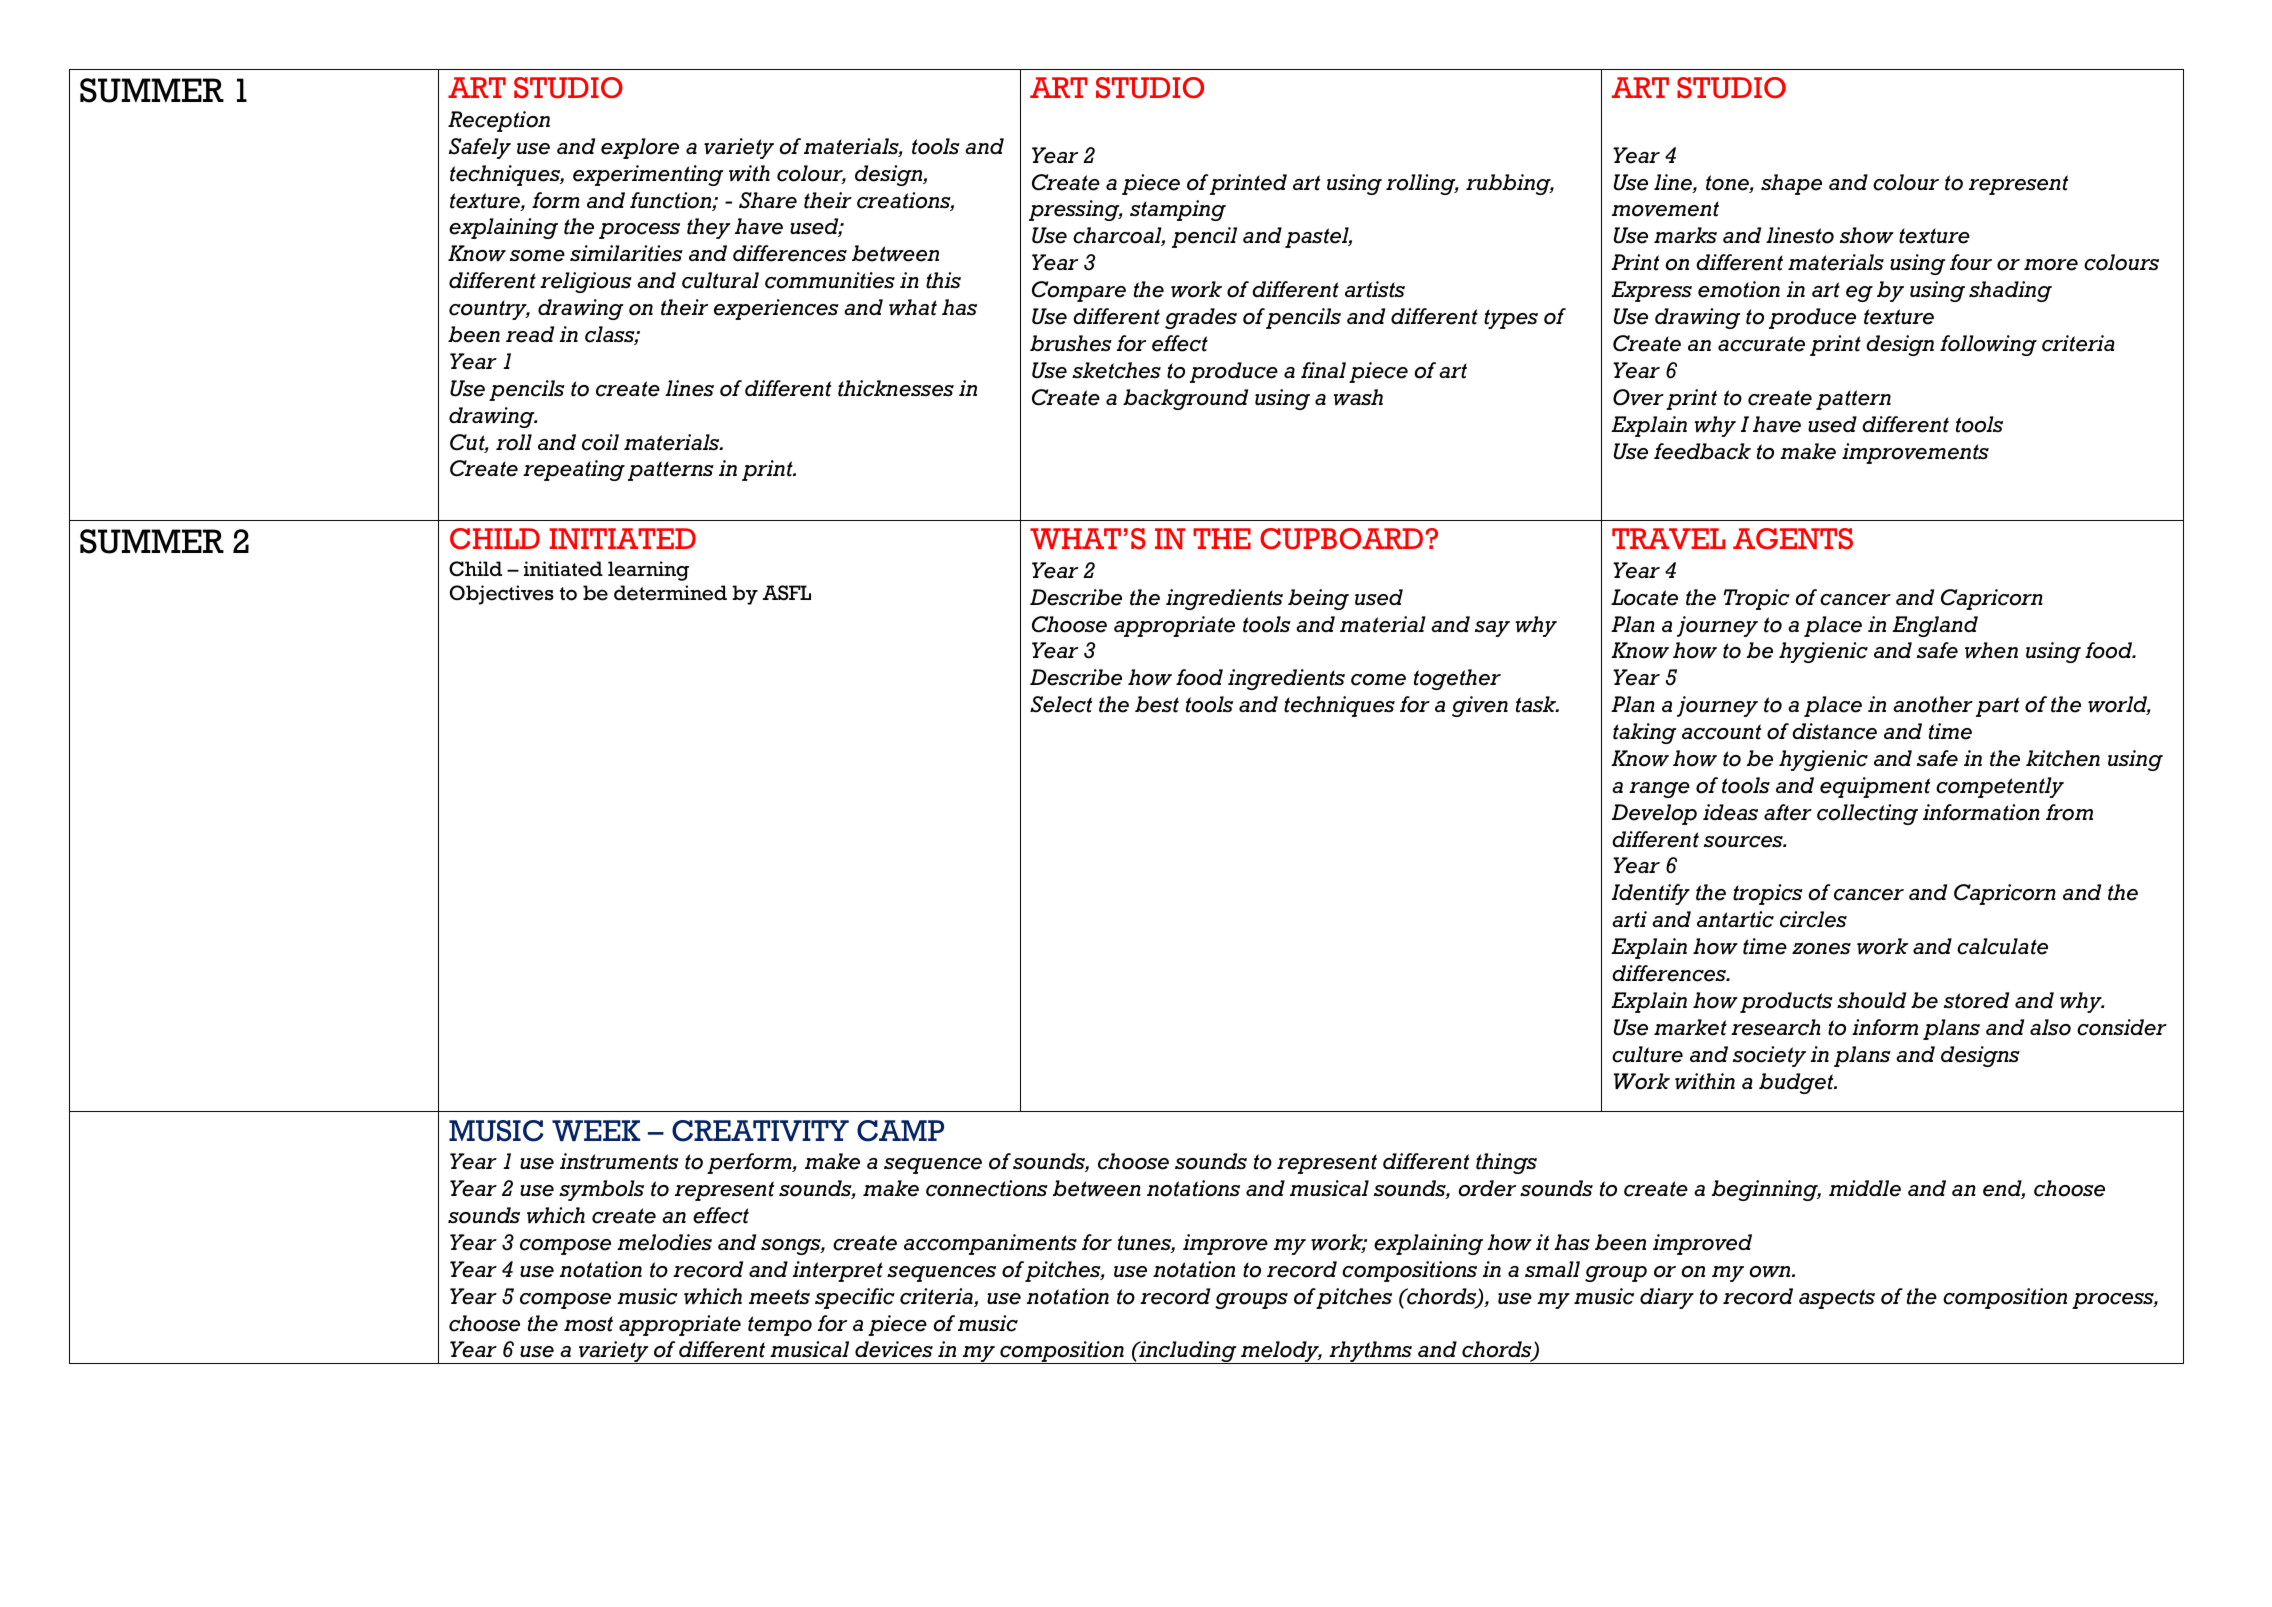 Image resolution: width=2272 pixels, height=1607 pixels. I want to click on tempo, so click(780, 1326).
